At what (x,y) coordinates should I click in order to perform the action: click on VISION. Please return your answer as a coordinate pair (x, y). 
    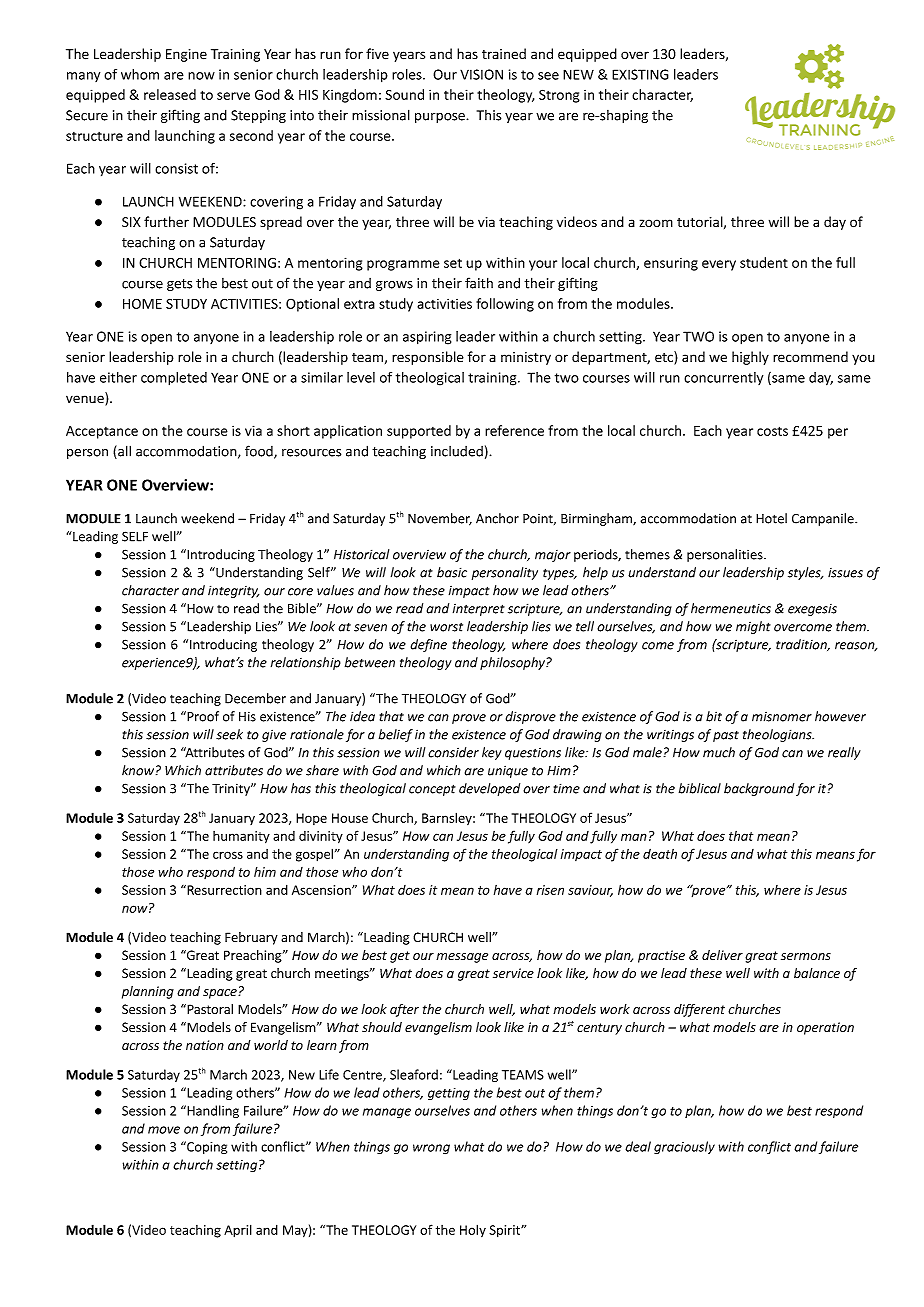
    Looking at the image, I should click on (481, 74).
